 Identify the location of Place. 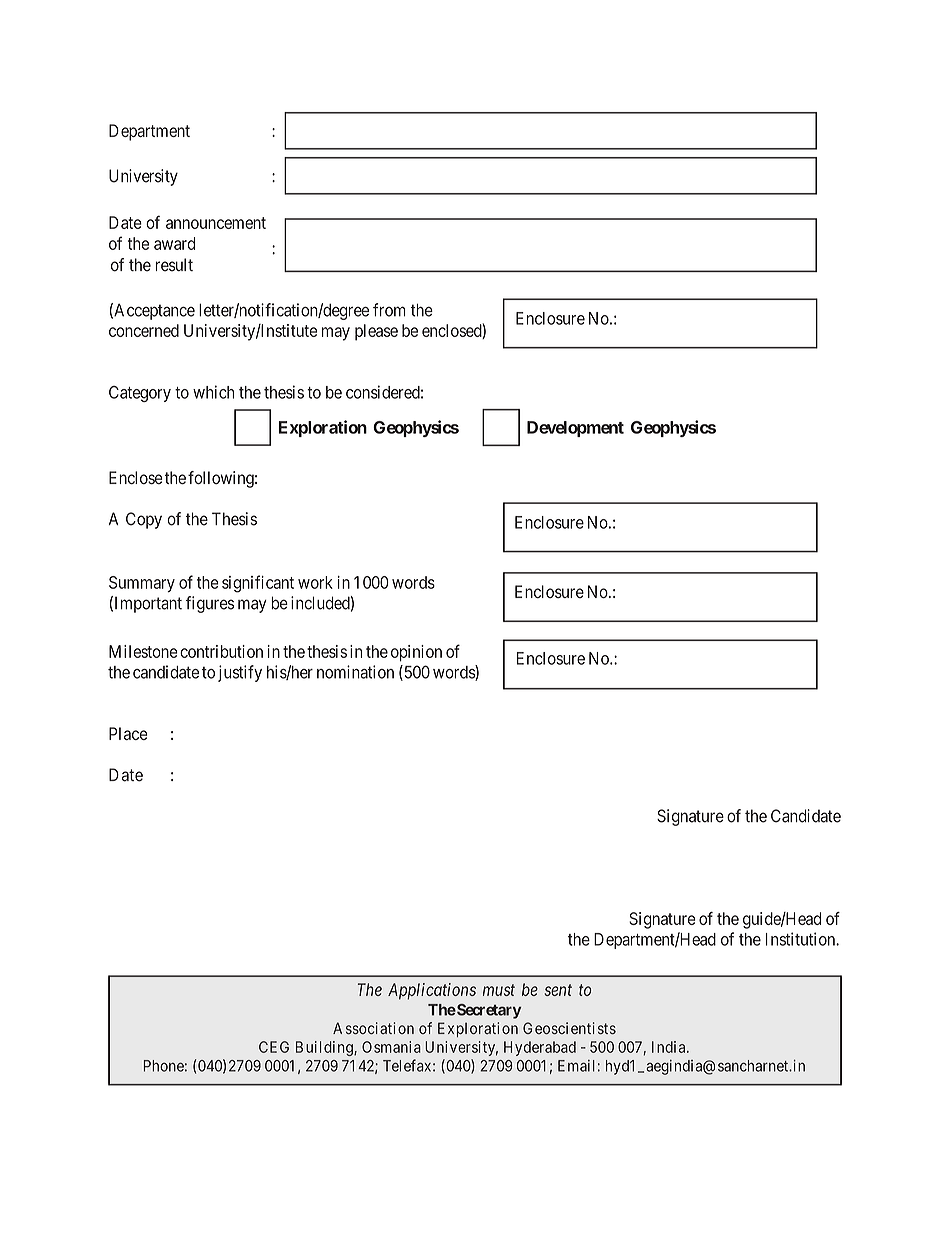
(128, 733).
